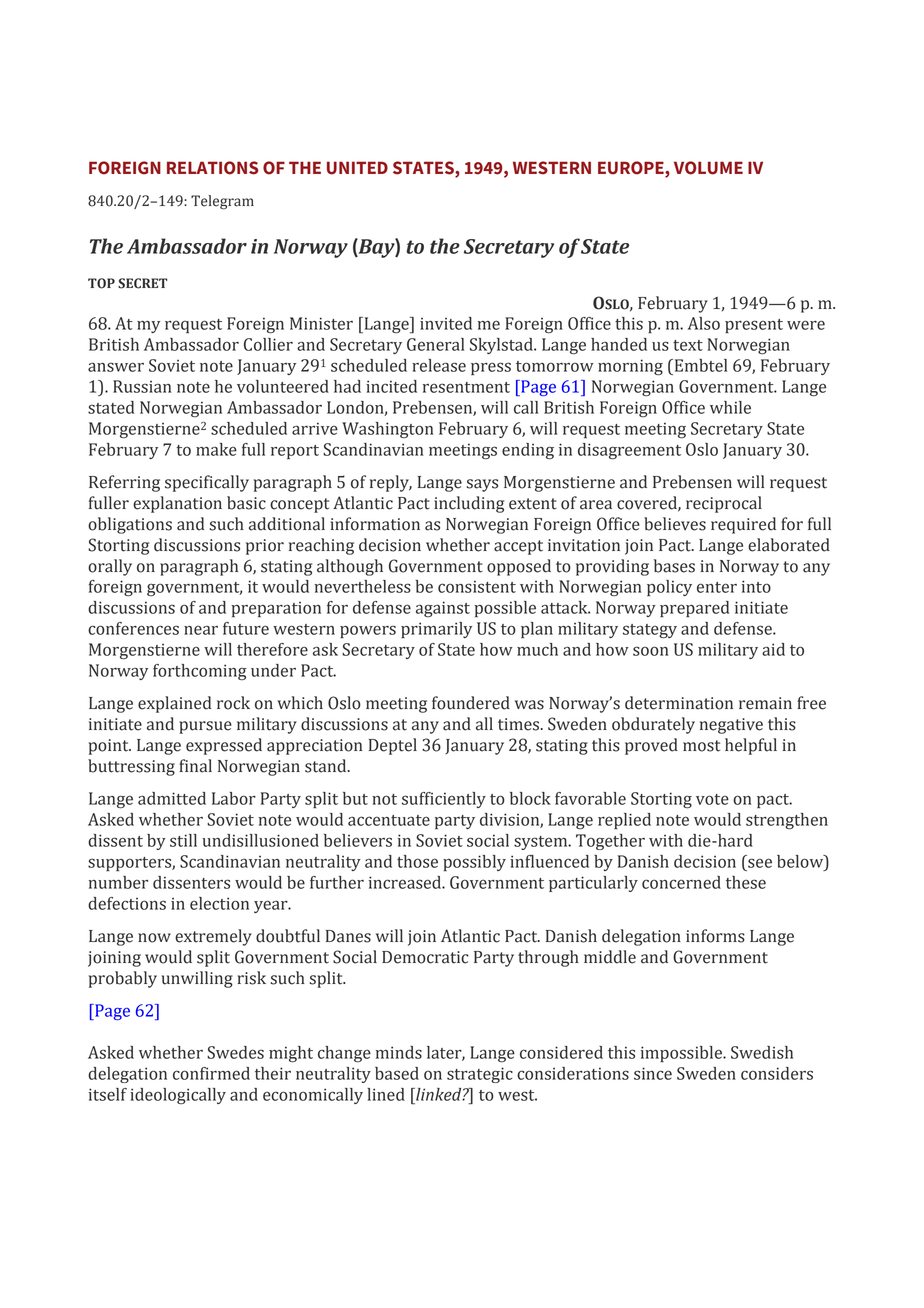  What do you see at coordinates (762, 1052) in the screenshot?
I see `Swedish` at bounding box center [762, 1052].
